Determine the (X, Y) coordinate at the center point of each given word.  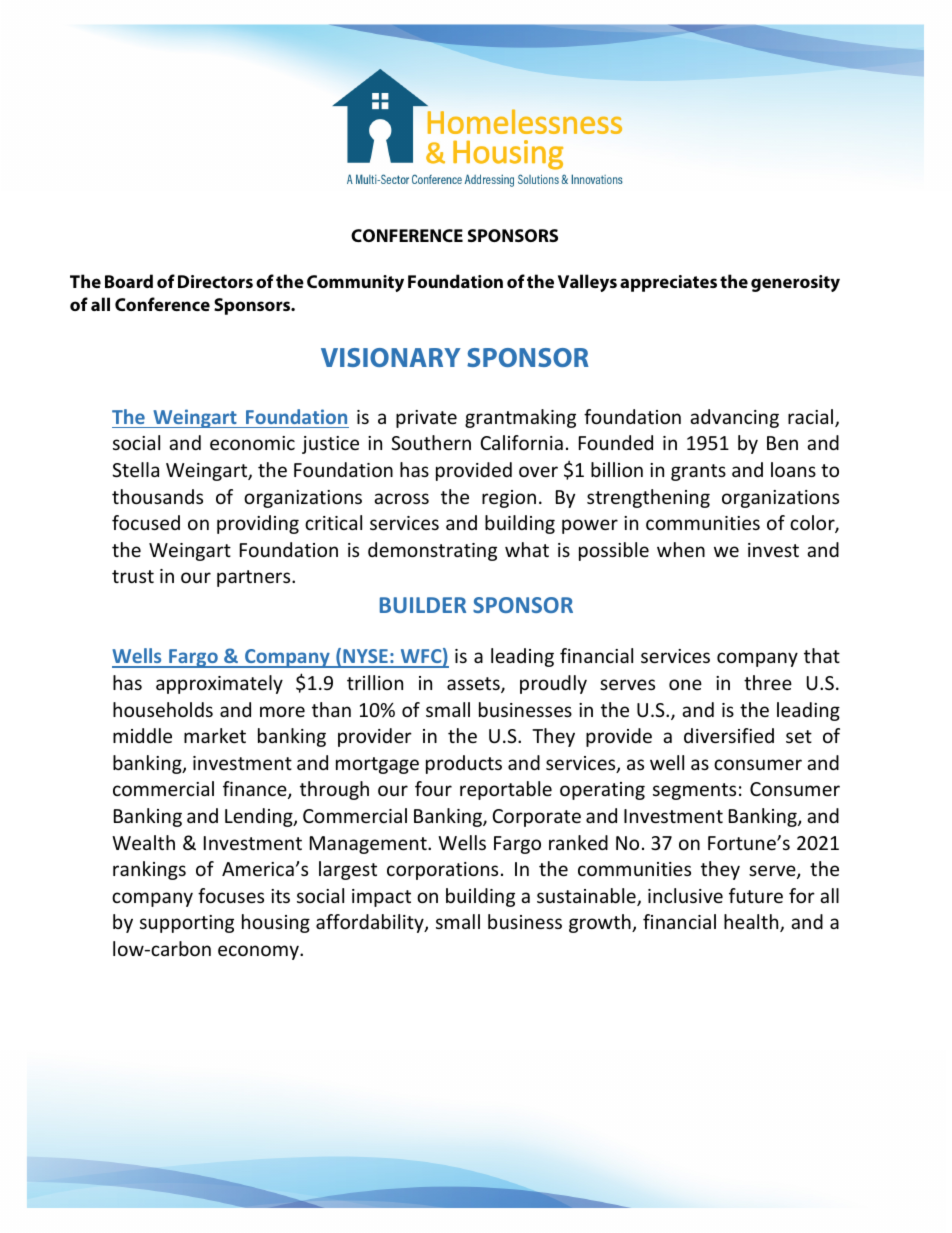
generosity (795, 283)
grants (698, 472)
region (509, 499)
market (215, 735)
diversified (729, 735)
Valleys (587, 283)
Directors (215, 281)
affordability (371, 923)
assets (474, 685)
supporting (187, 924)
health (752, 923)
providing (258, 524)
